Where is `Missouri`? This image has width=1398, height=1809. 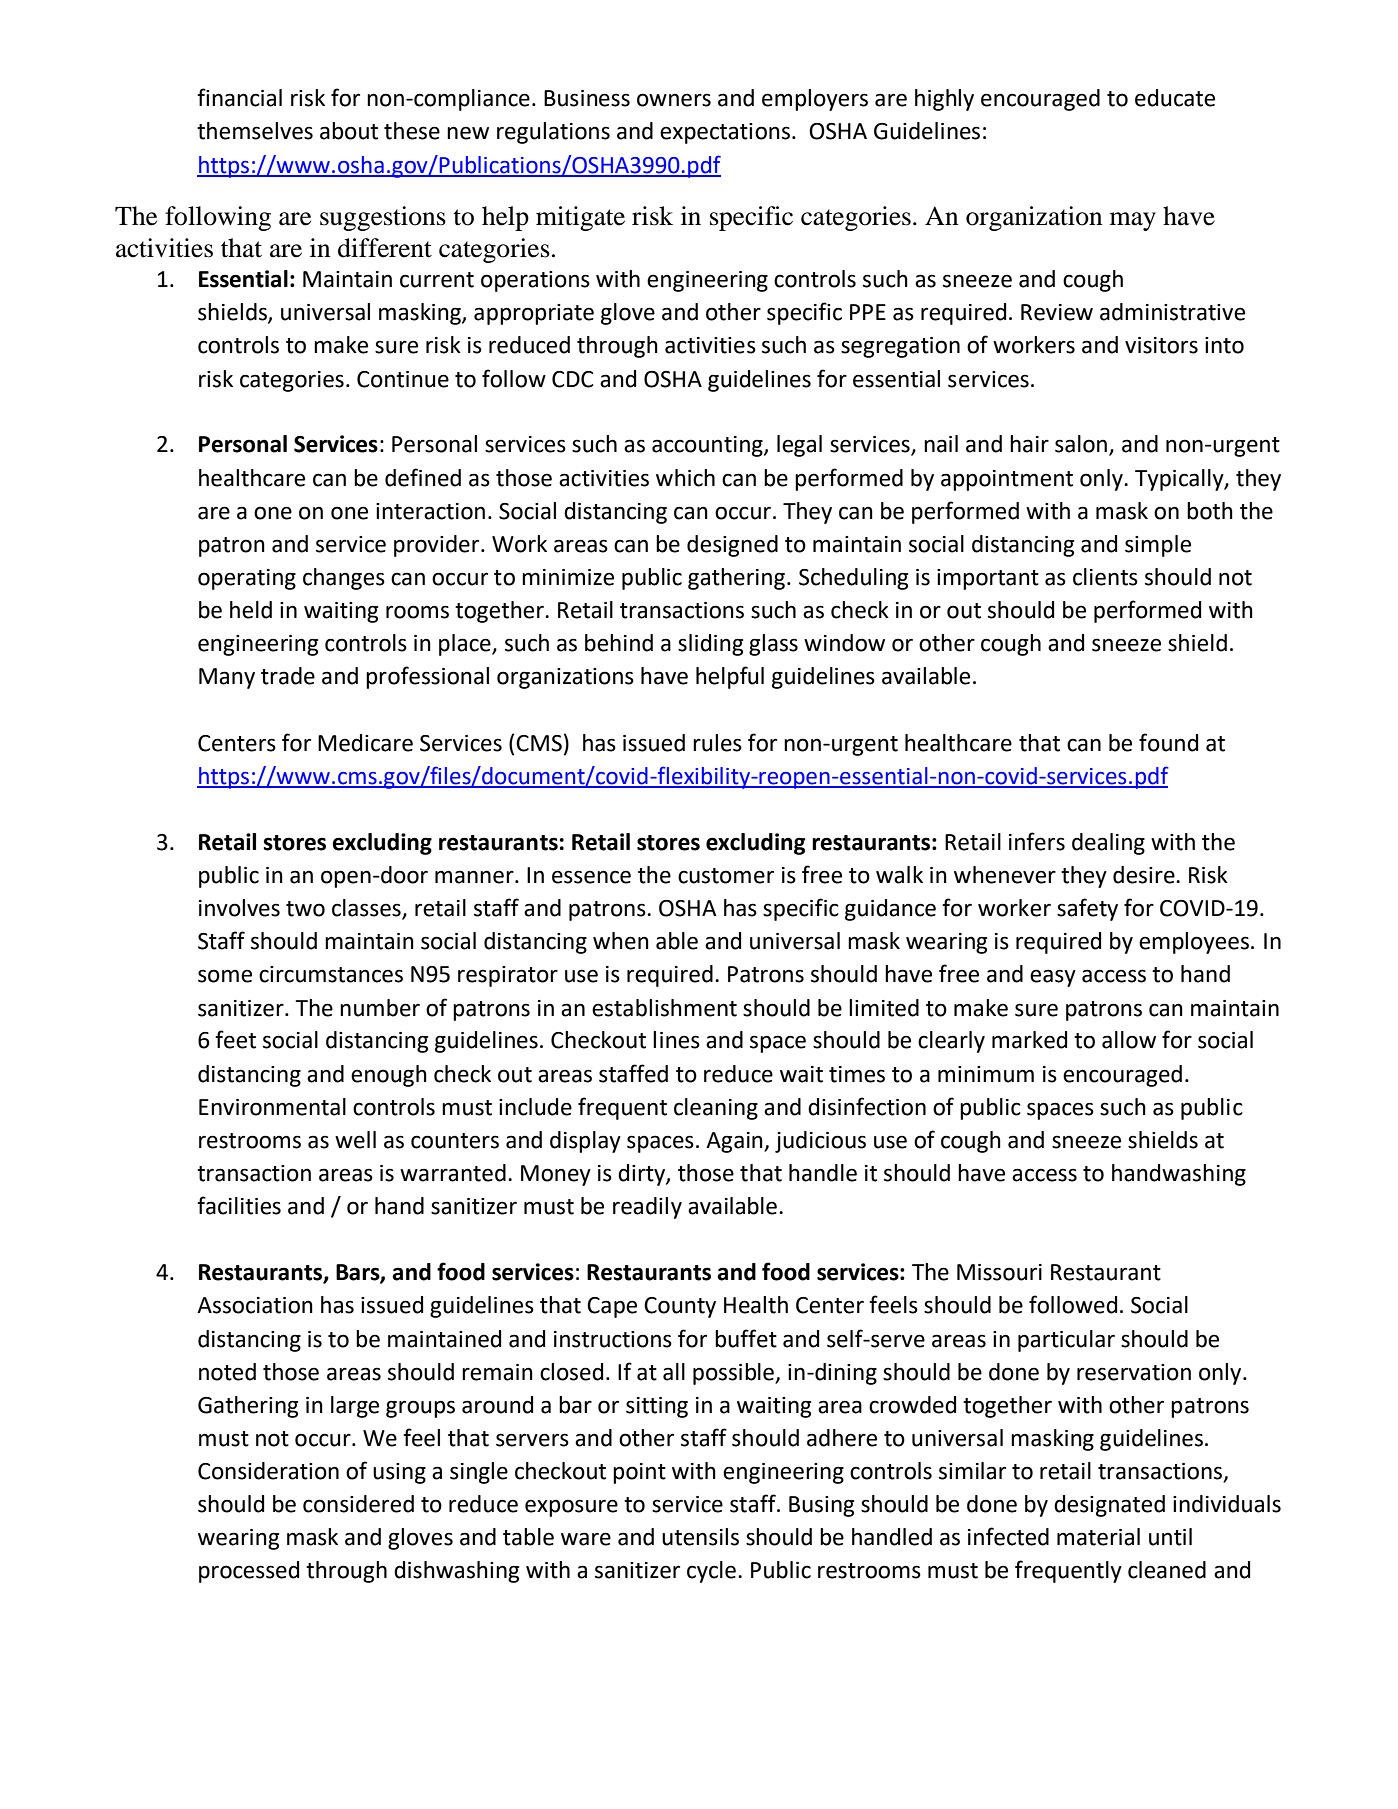 Missouri is located at coordinates (999, 1272).
